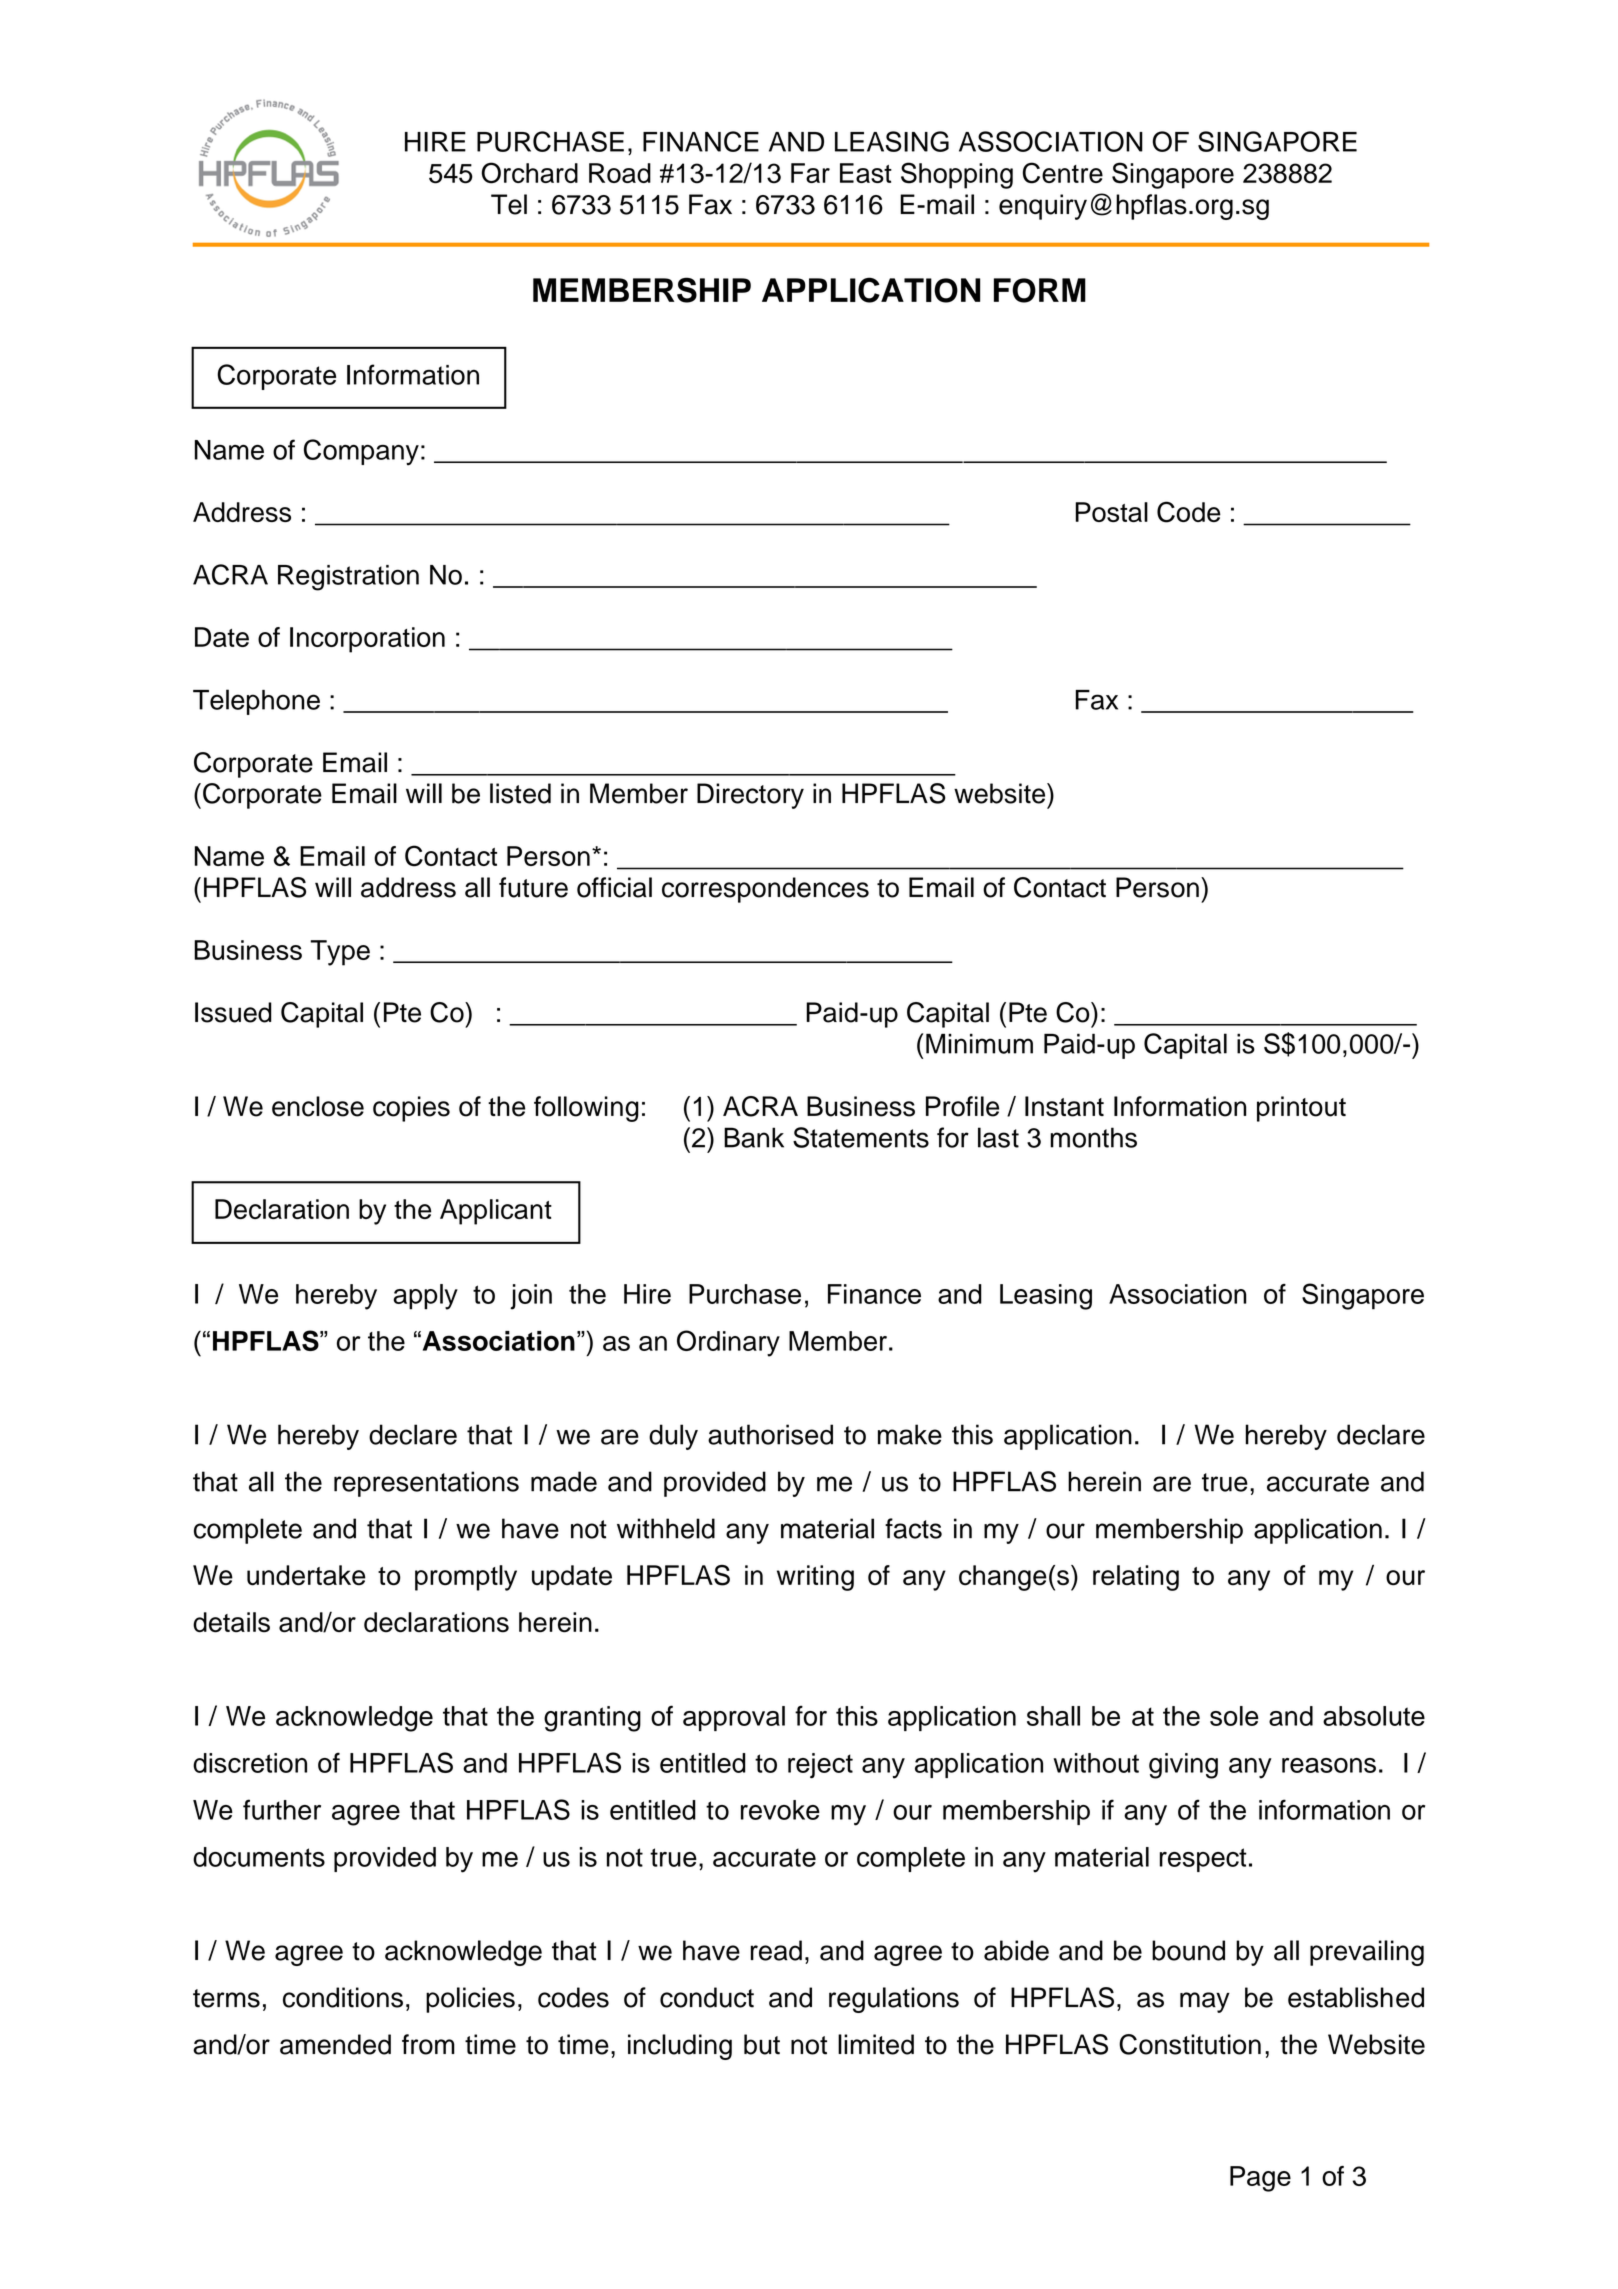 The image size is (1618, 2289). I want to click on Far, so click(810, 173).
